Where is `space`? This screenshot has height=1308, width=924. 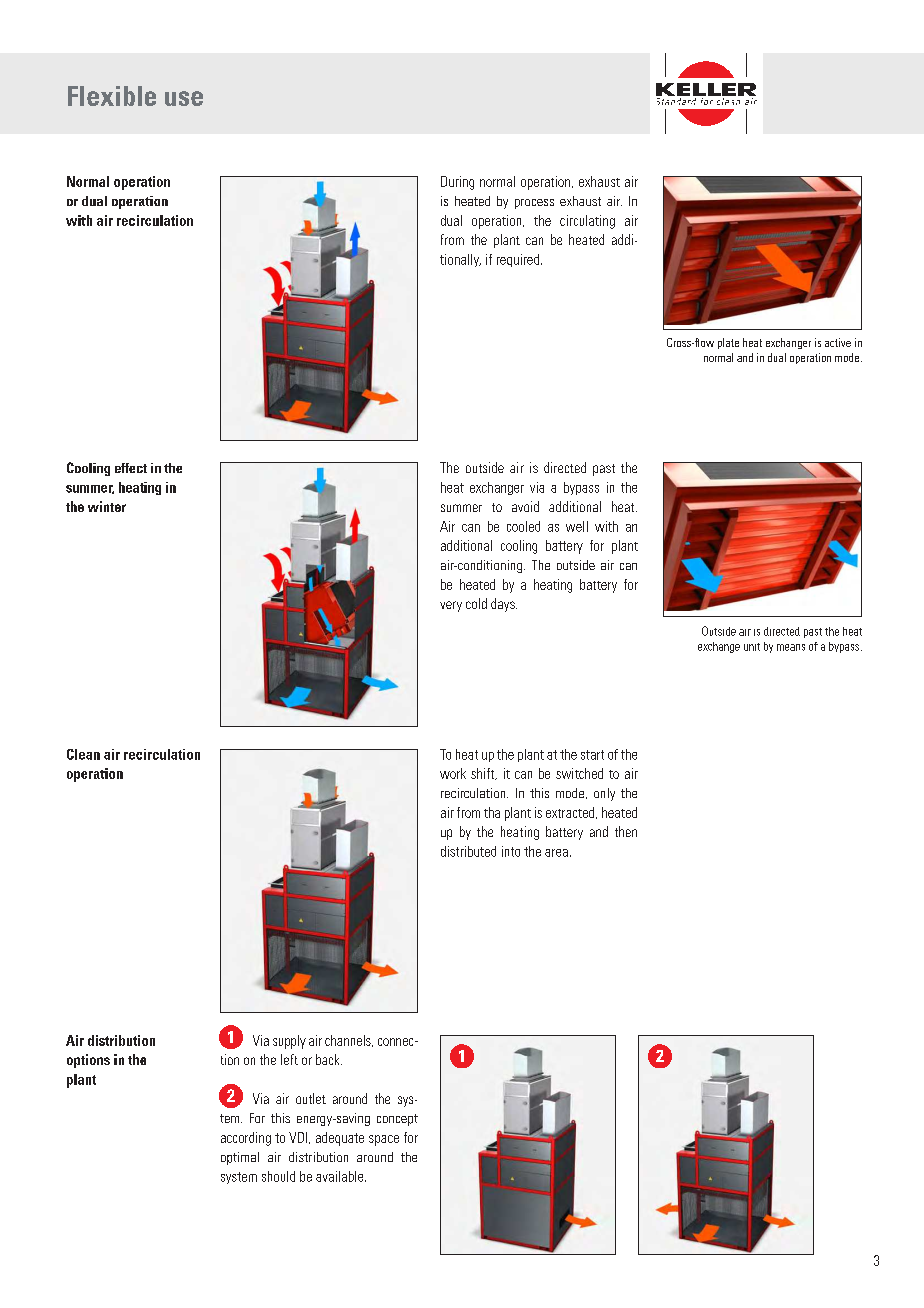
space is located at coordinates (384, 1140).
